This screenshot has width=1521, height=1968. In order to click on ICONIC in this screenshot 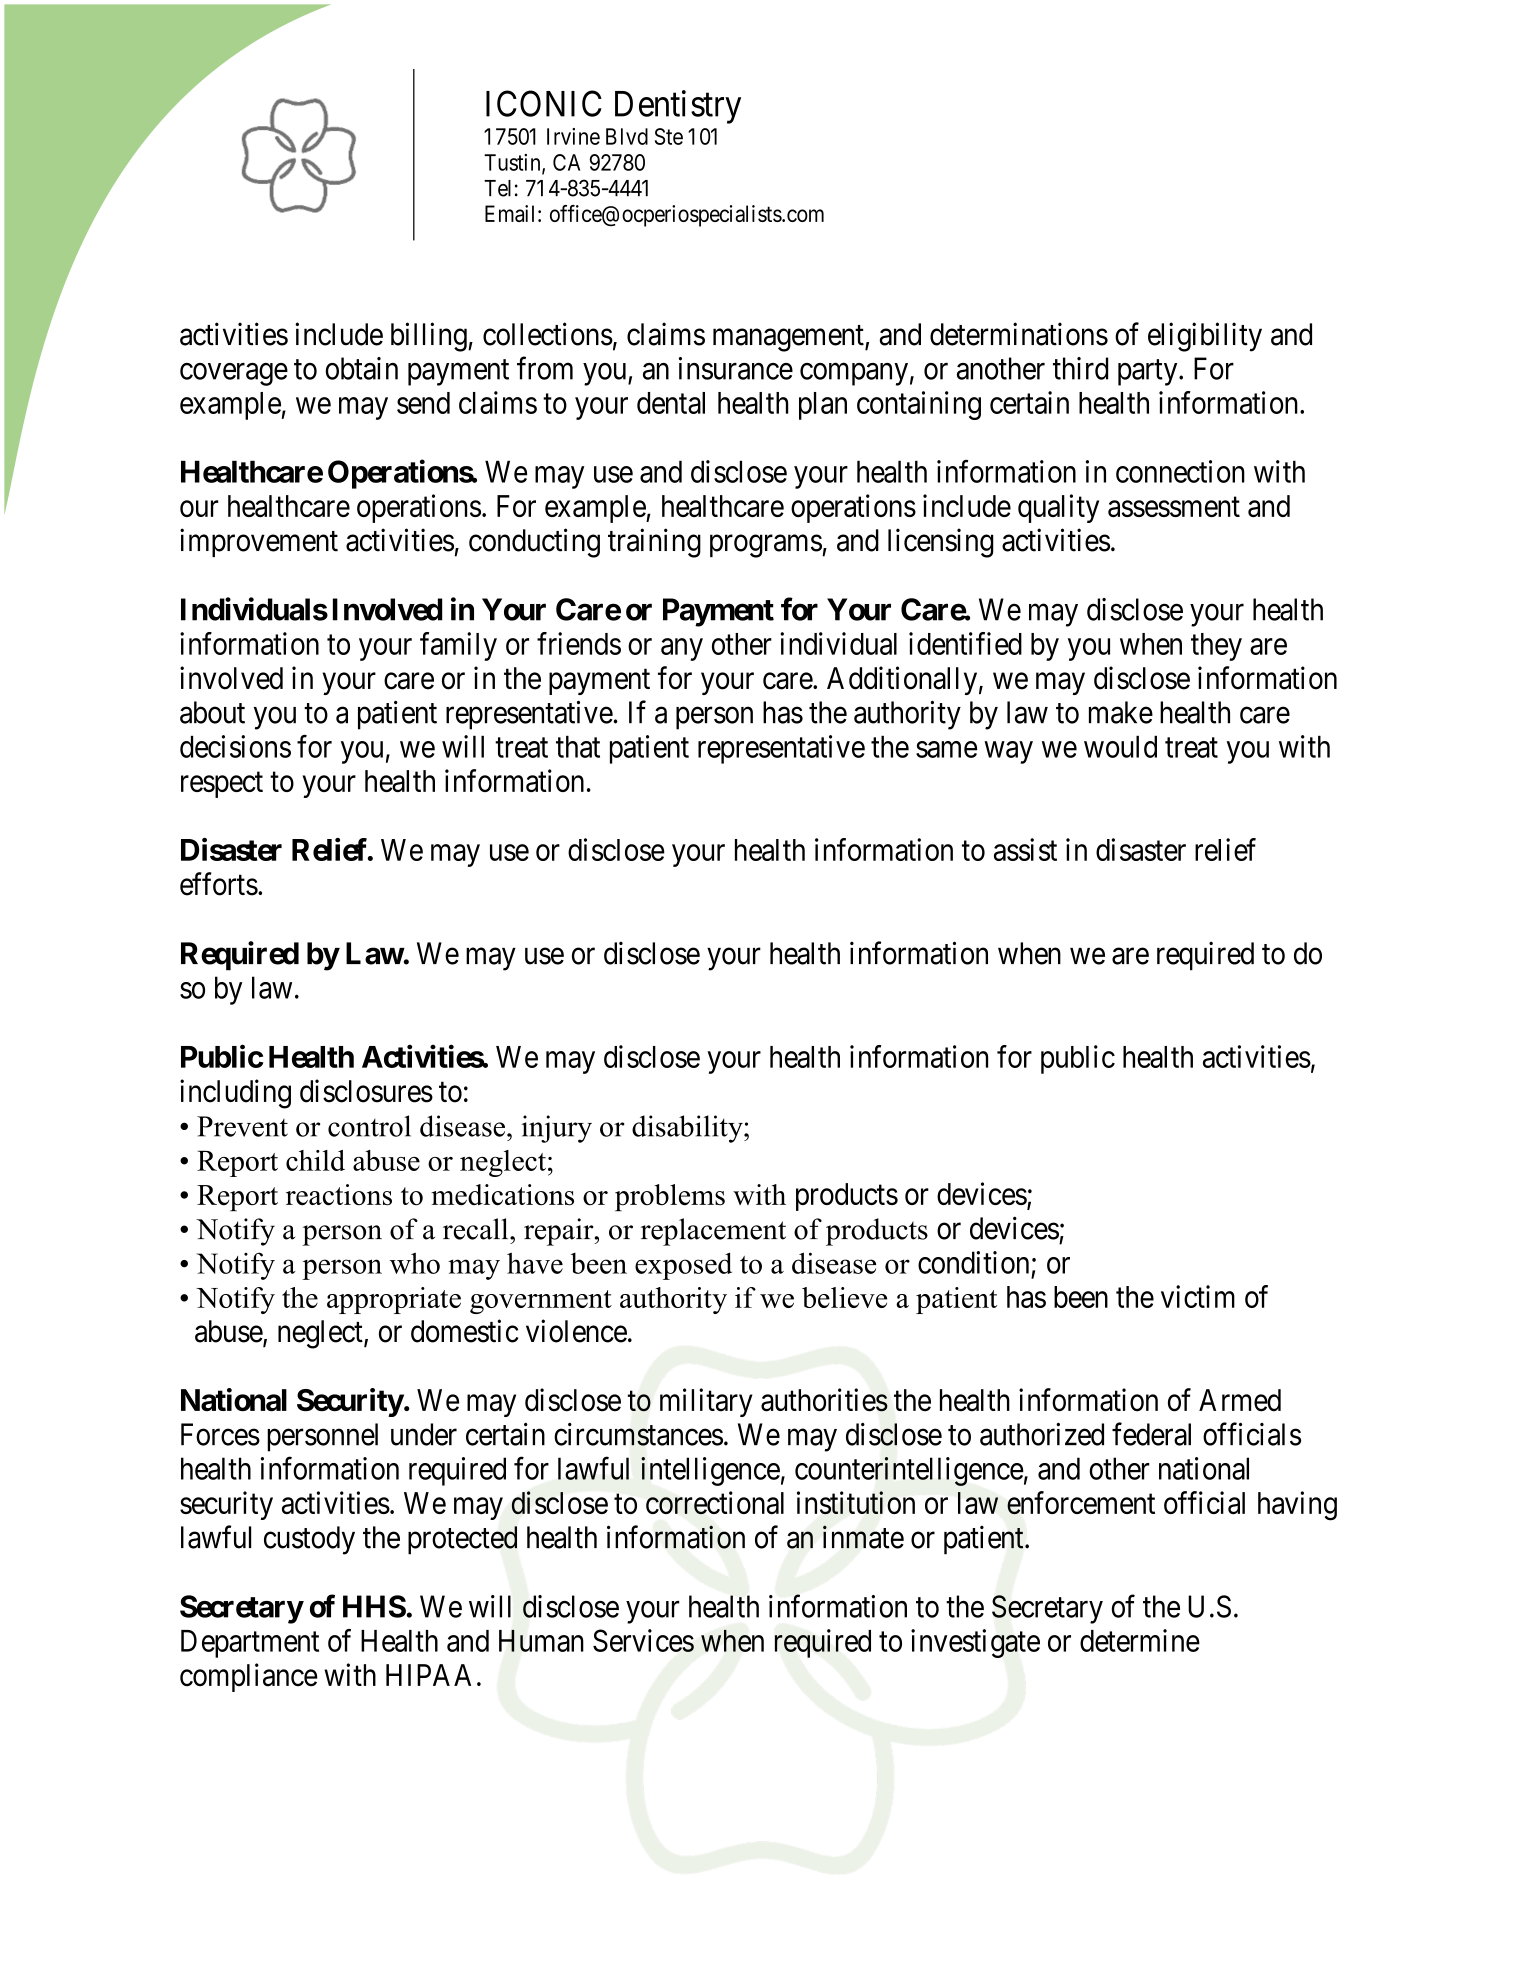, I will do `click(544, 103)`.
